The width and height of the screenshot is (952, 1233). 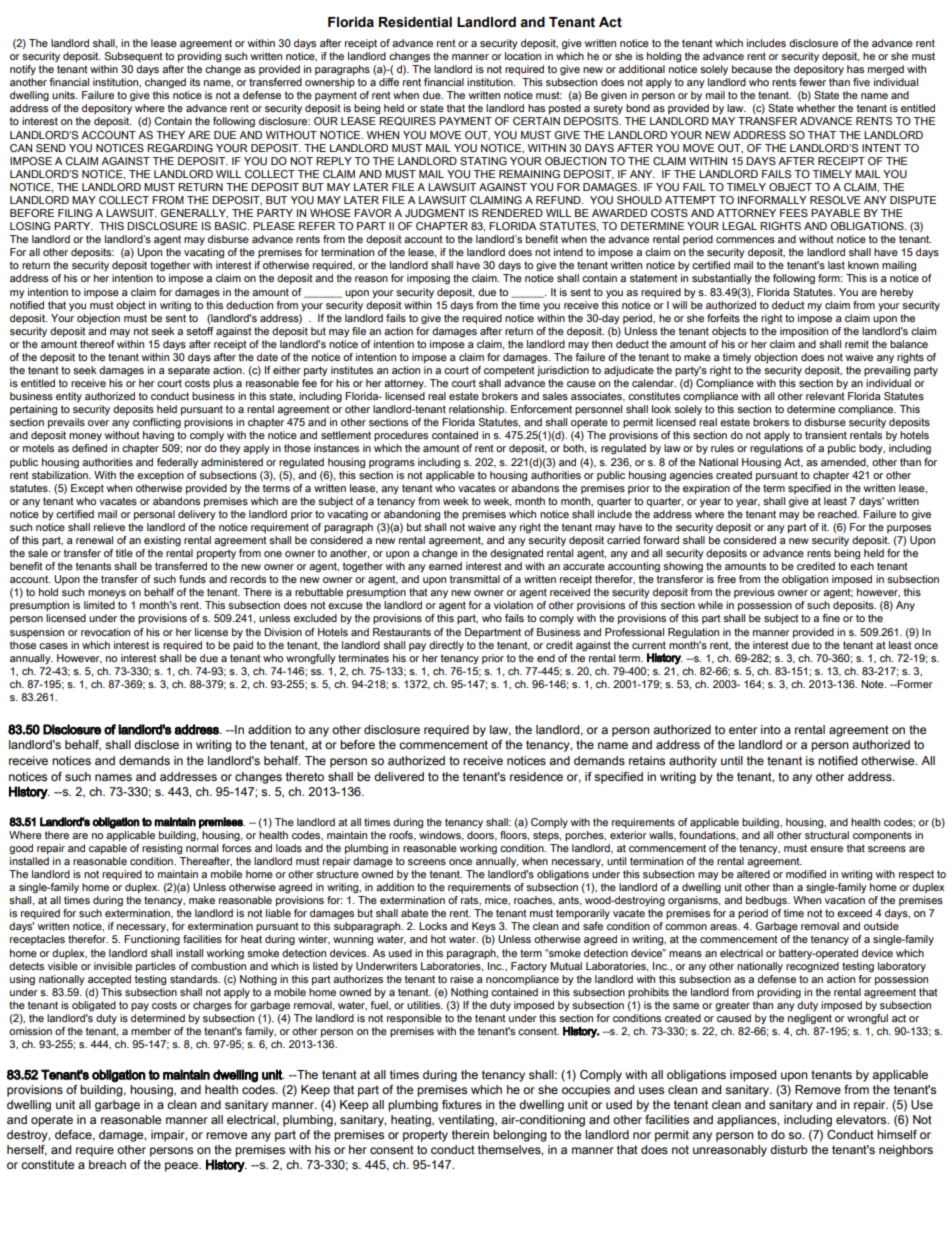 I want to click on previous, so click(x=754, y=593).
